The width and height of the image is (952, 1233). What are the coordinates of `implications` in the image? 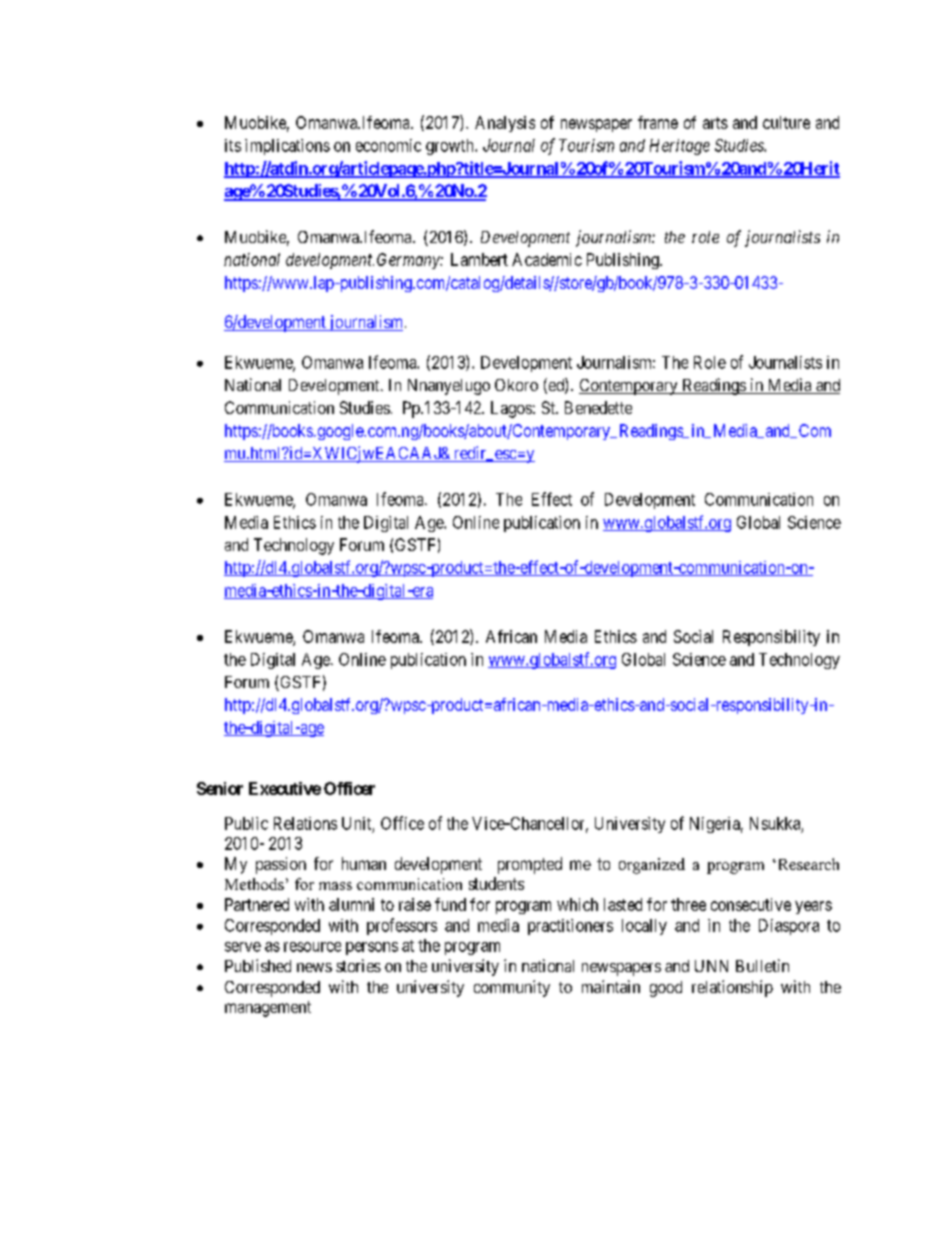 It's located at (287, 147).
